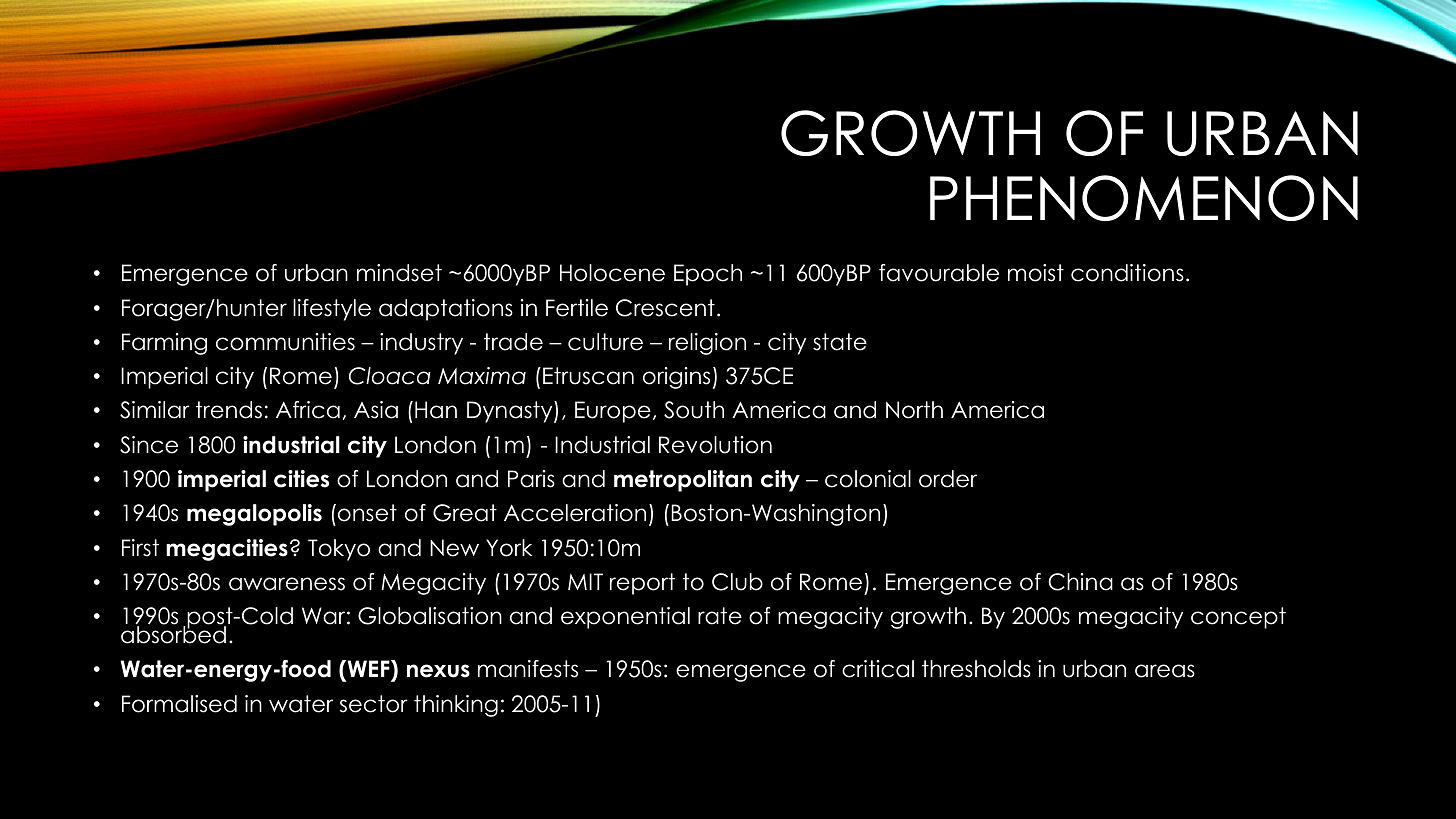 This document has height=819, width=1456. What do you see at coordinates (1144, 198) in the document?
I see `PHENOMENON` at bounding box center [1144, 198].
